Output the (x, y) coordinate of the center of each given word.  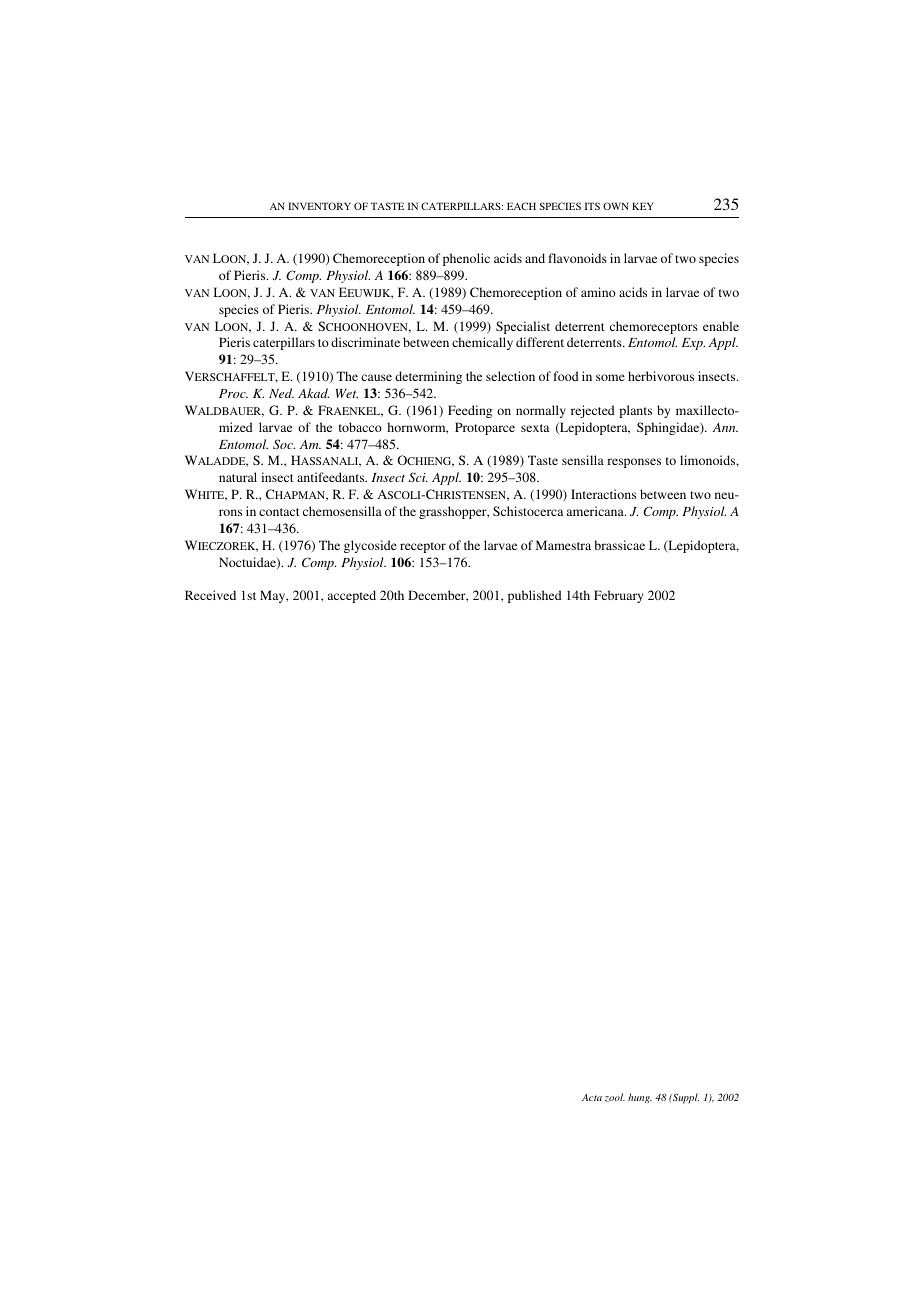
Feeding (470, 411)
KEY (642, 206)
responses (634, 463)
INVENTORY (319, 206)
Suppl (685, 1098)
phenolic (466, 259)
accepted (352, 596)
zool (615, 1097)
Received (210, 595)
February (618, 596)
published (535, 596)
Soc (284, 444)
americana (596, 511)
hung (640, 1098)
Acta (592, 1097)
